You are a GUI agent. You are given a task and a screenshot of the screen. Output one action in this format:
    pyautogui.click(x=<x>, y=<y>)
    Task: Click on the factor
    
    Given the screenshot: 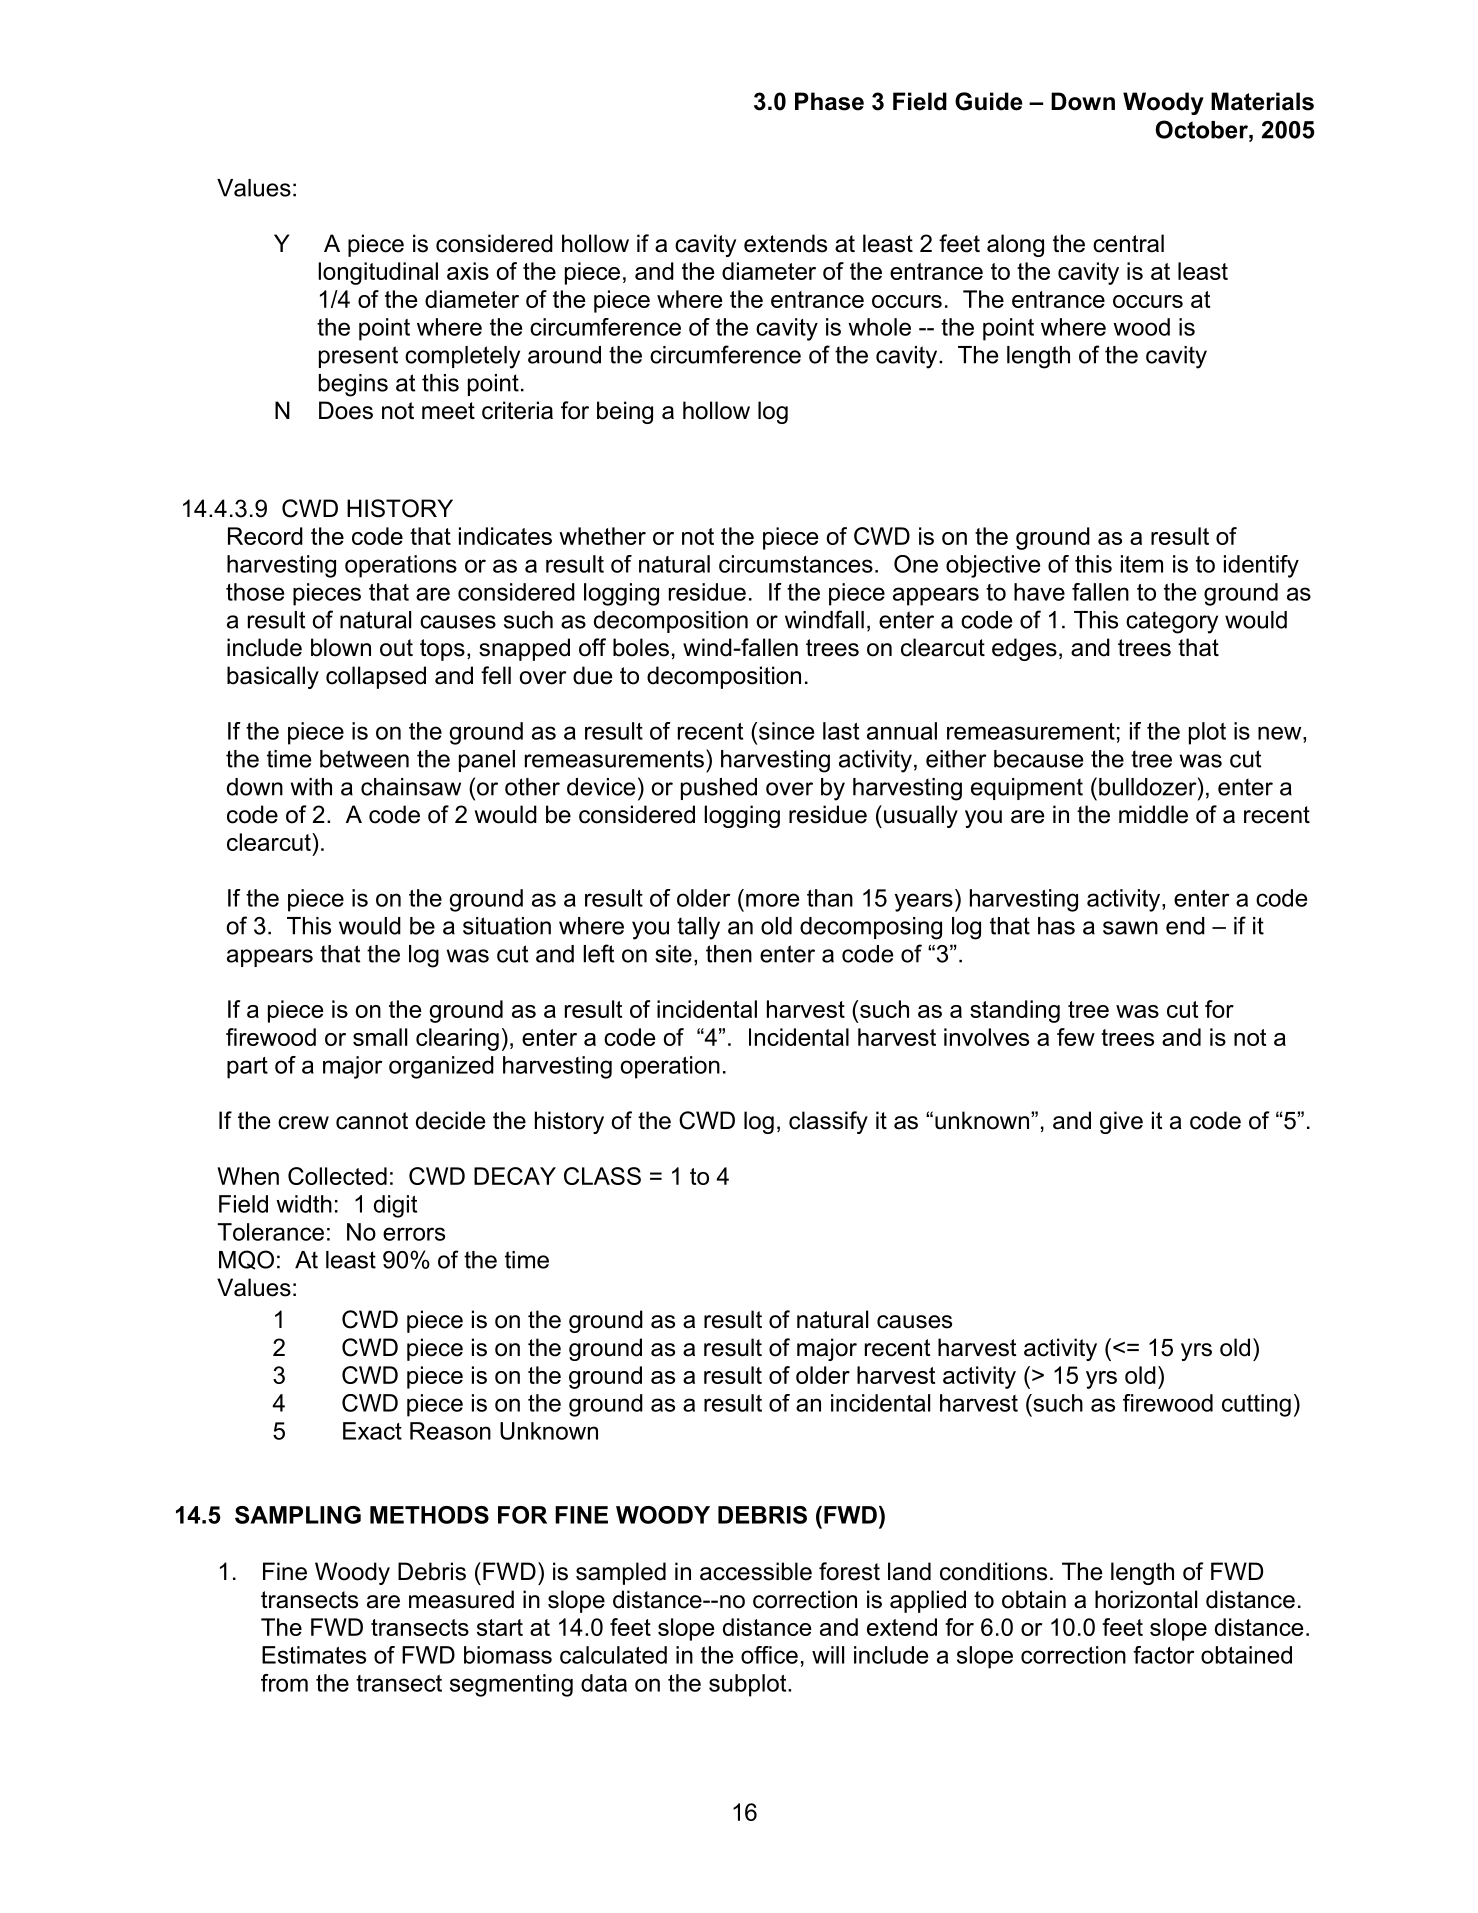 What is the action you would take?
    pyautogui.click(x=1164, y=1655)
